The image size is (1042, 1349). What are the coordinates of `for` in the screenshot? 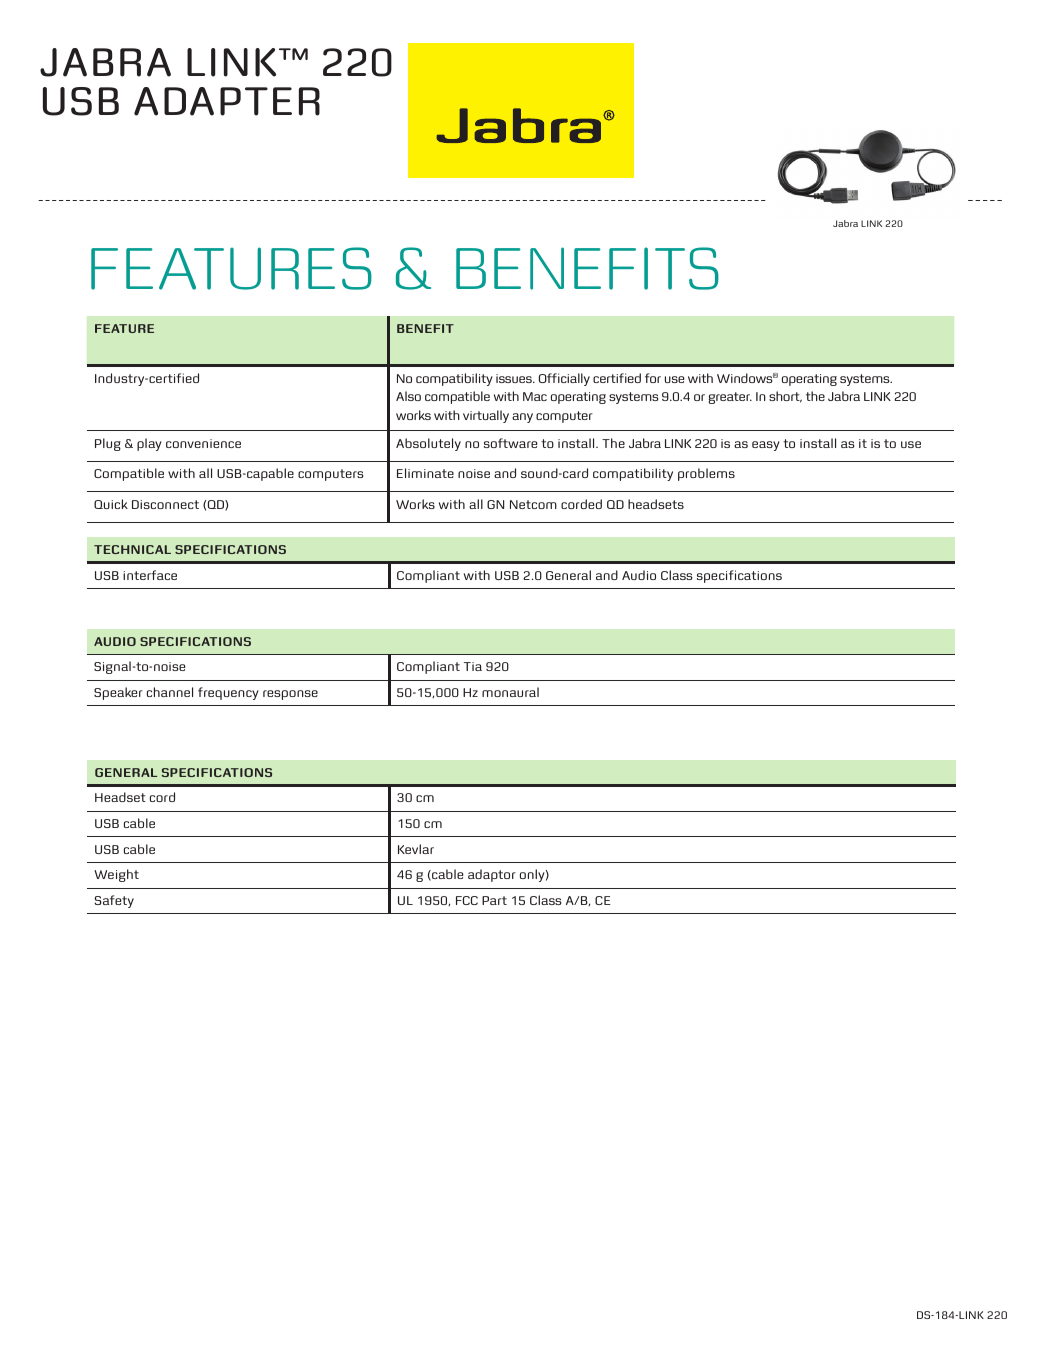 It's located at (653, 378).
